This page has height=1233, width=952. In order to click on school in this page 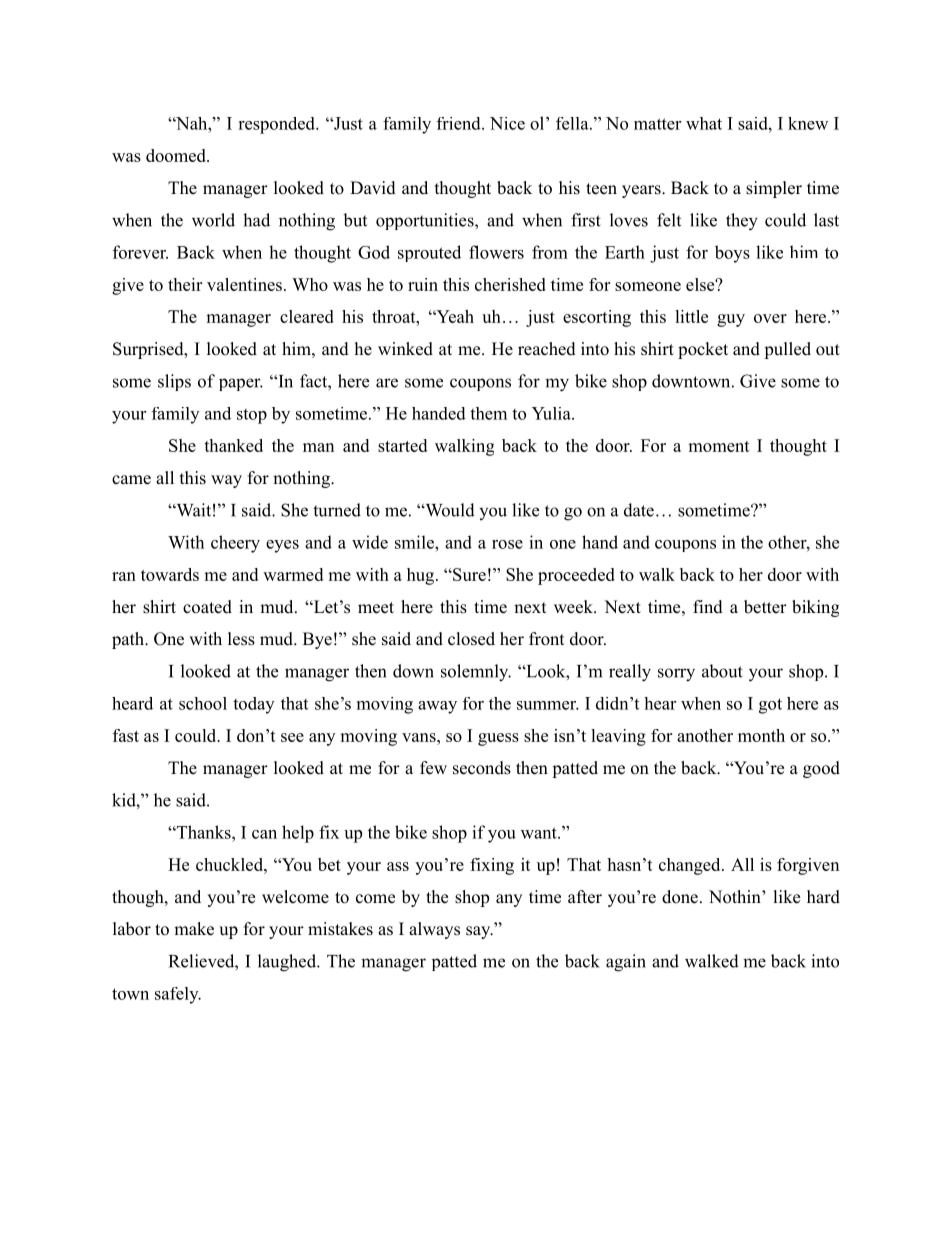, I will do `click(203, 703)`.
